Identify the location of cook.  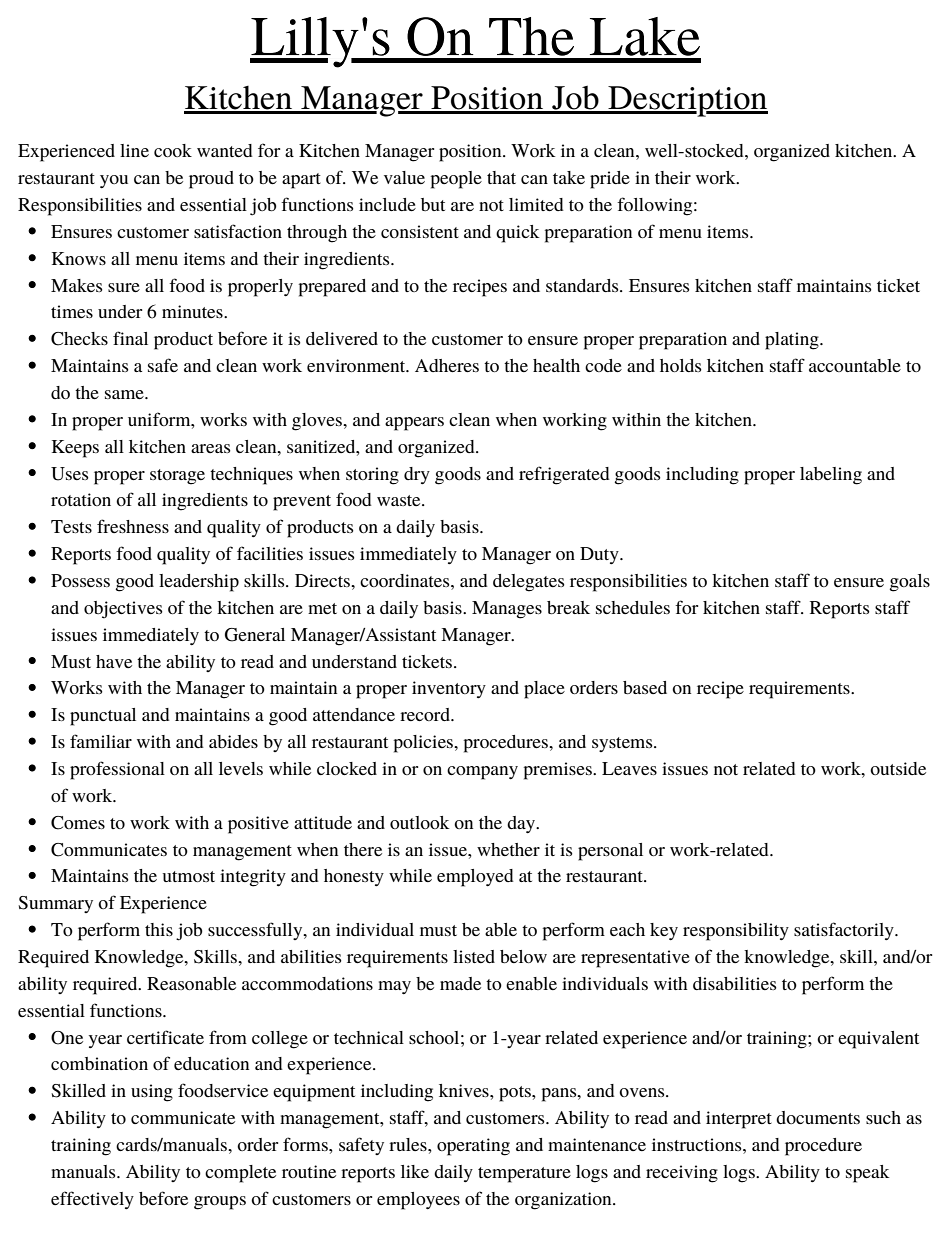
(173, 150).
